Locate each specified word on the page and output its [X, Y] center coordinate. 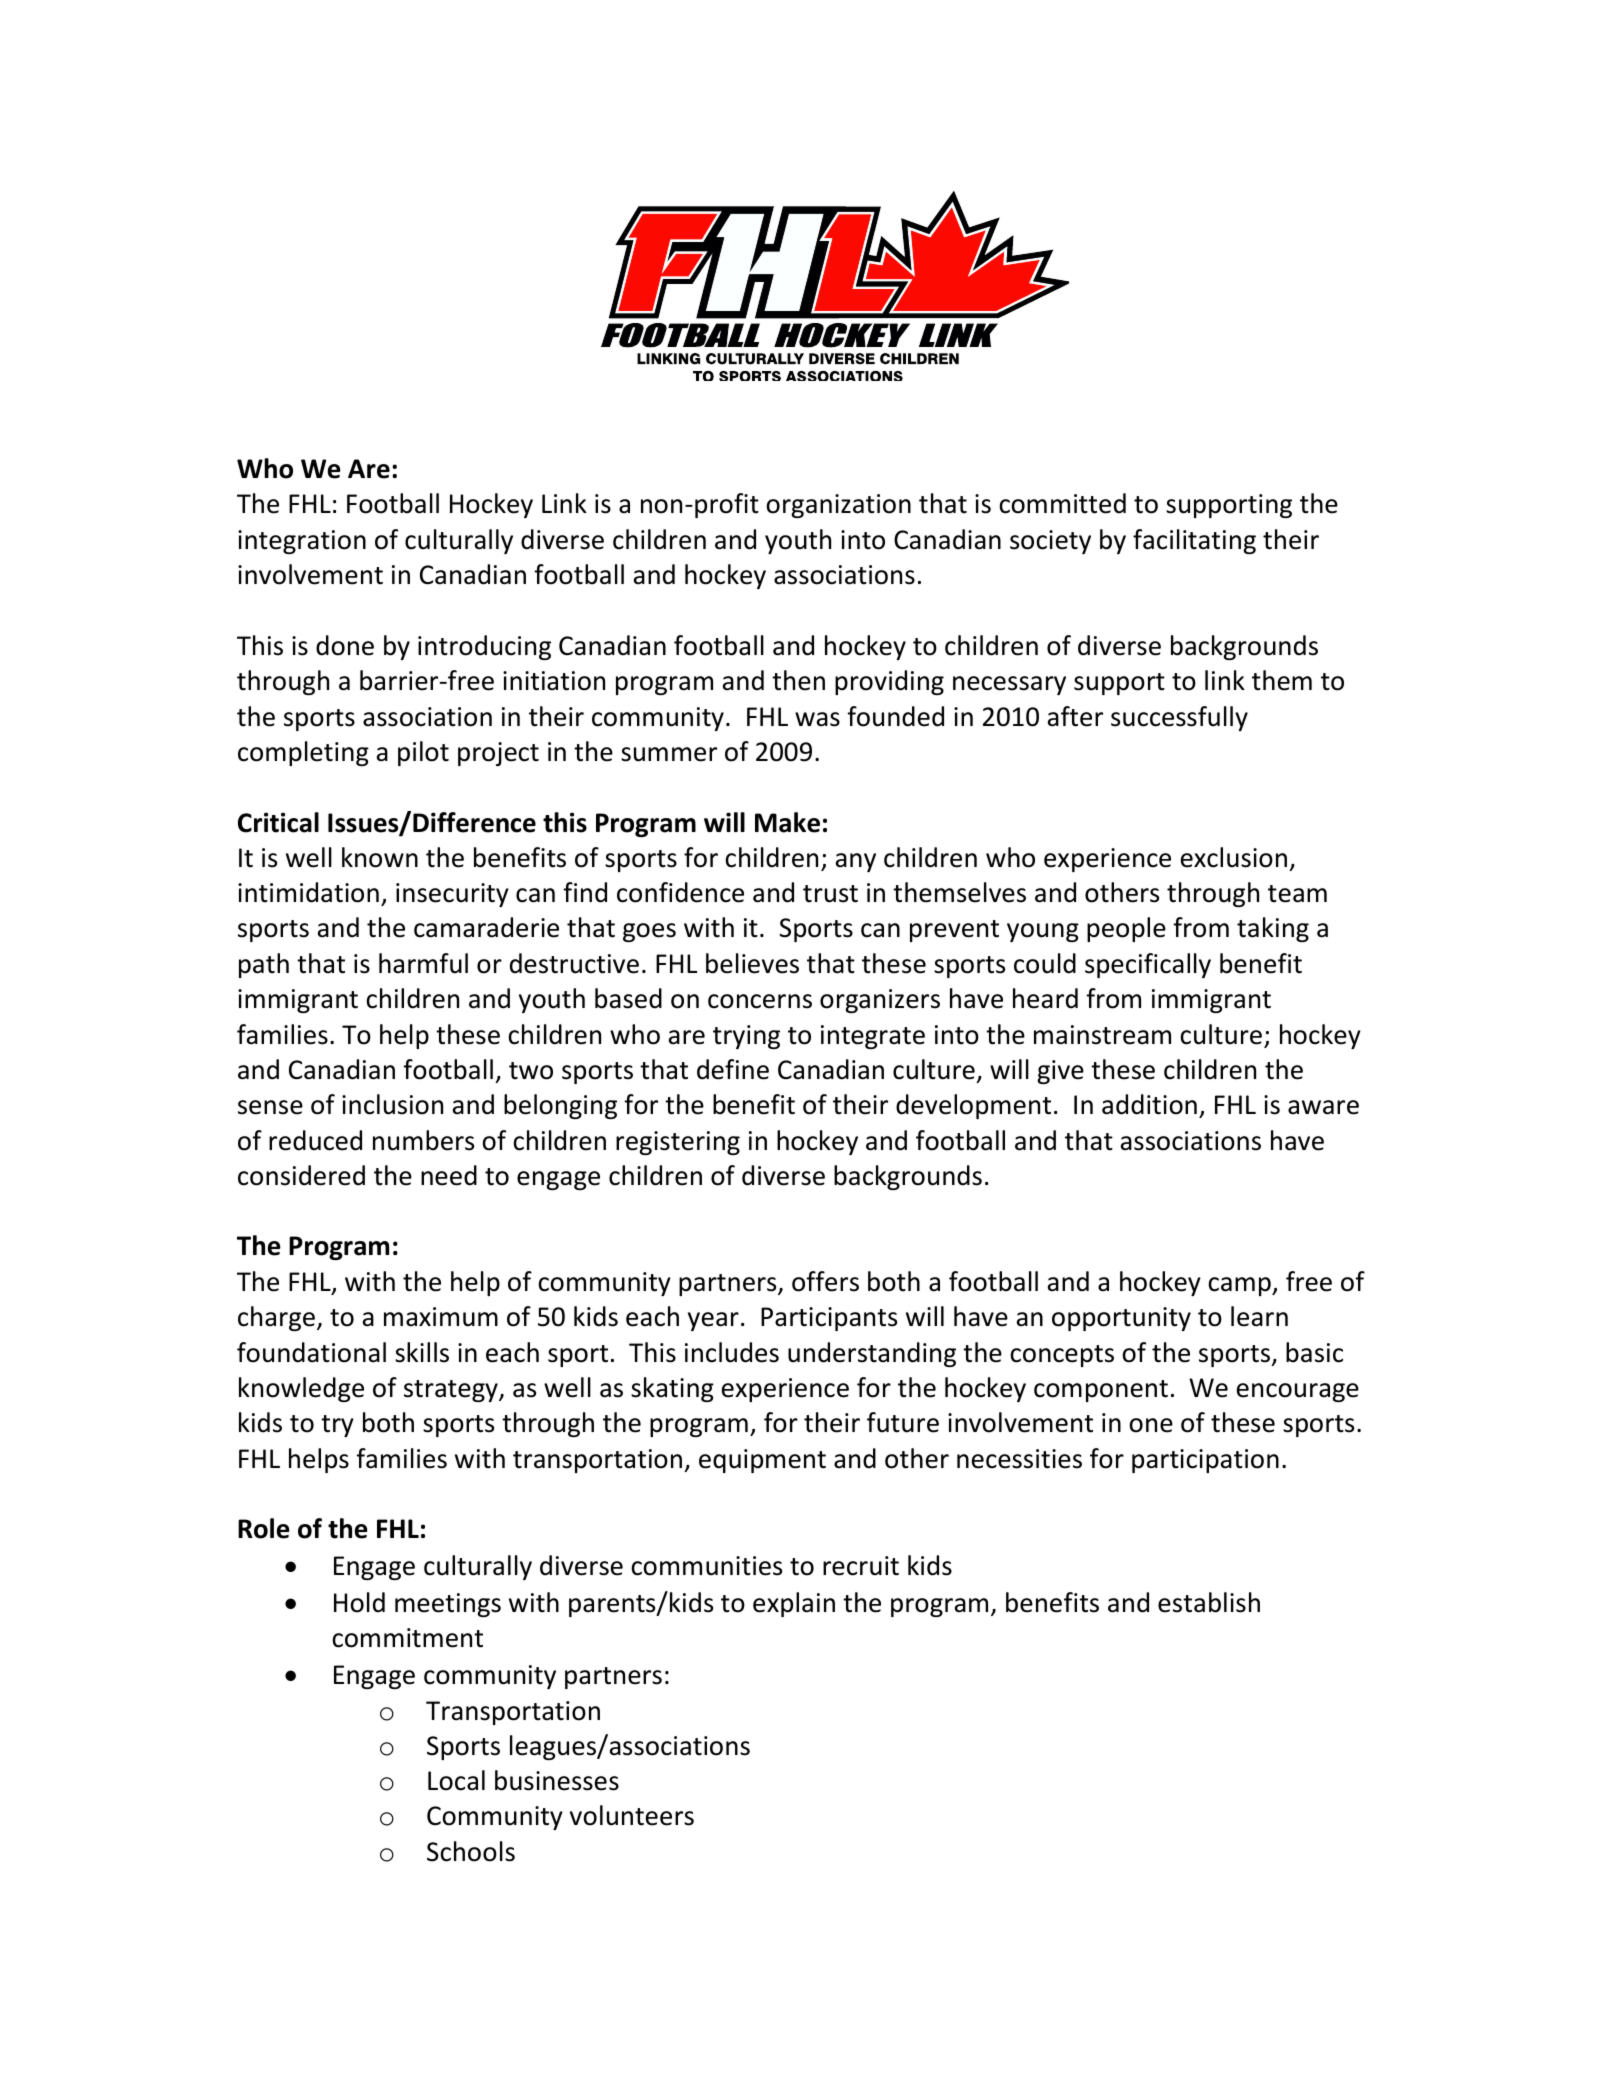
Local [456, 1780]
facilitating [1194, 541]
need [449, 1175]
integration [302, 542]
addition [1149, 1104]
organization [838, 506]
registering [678, 1143]
